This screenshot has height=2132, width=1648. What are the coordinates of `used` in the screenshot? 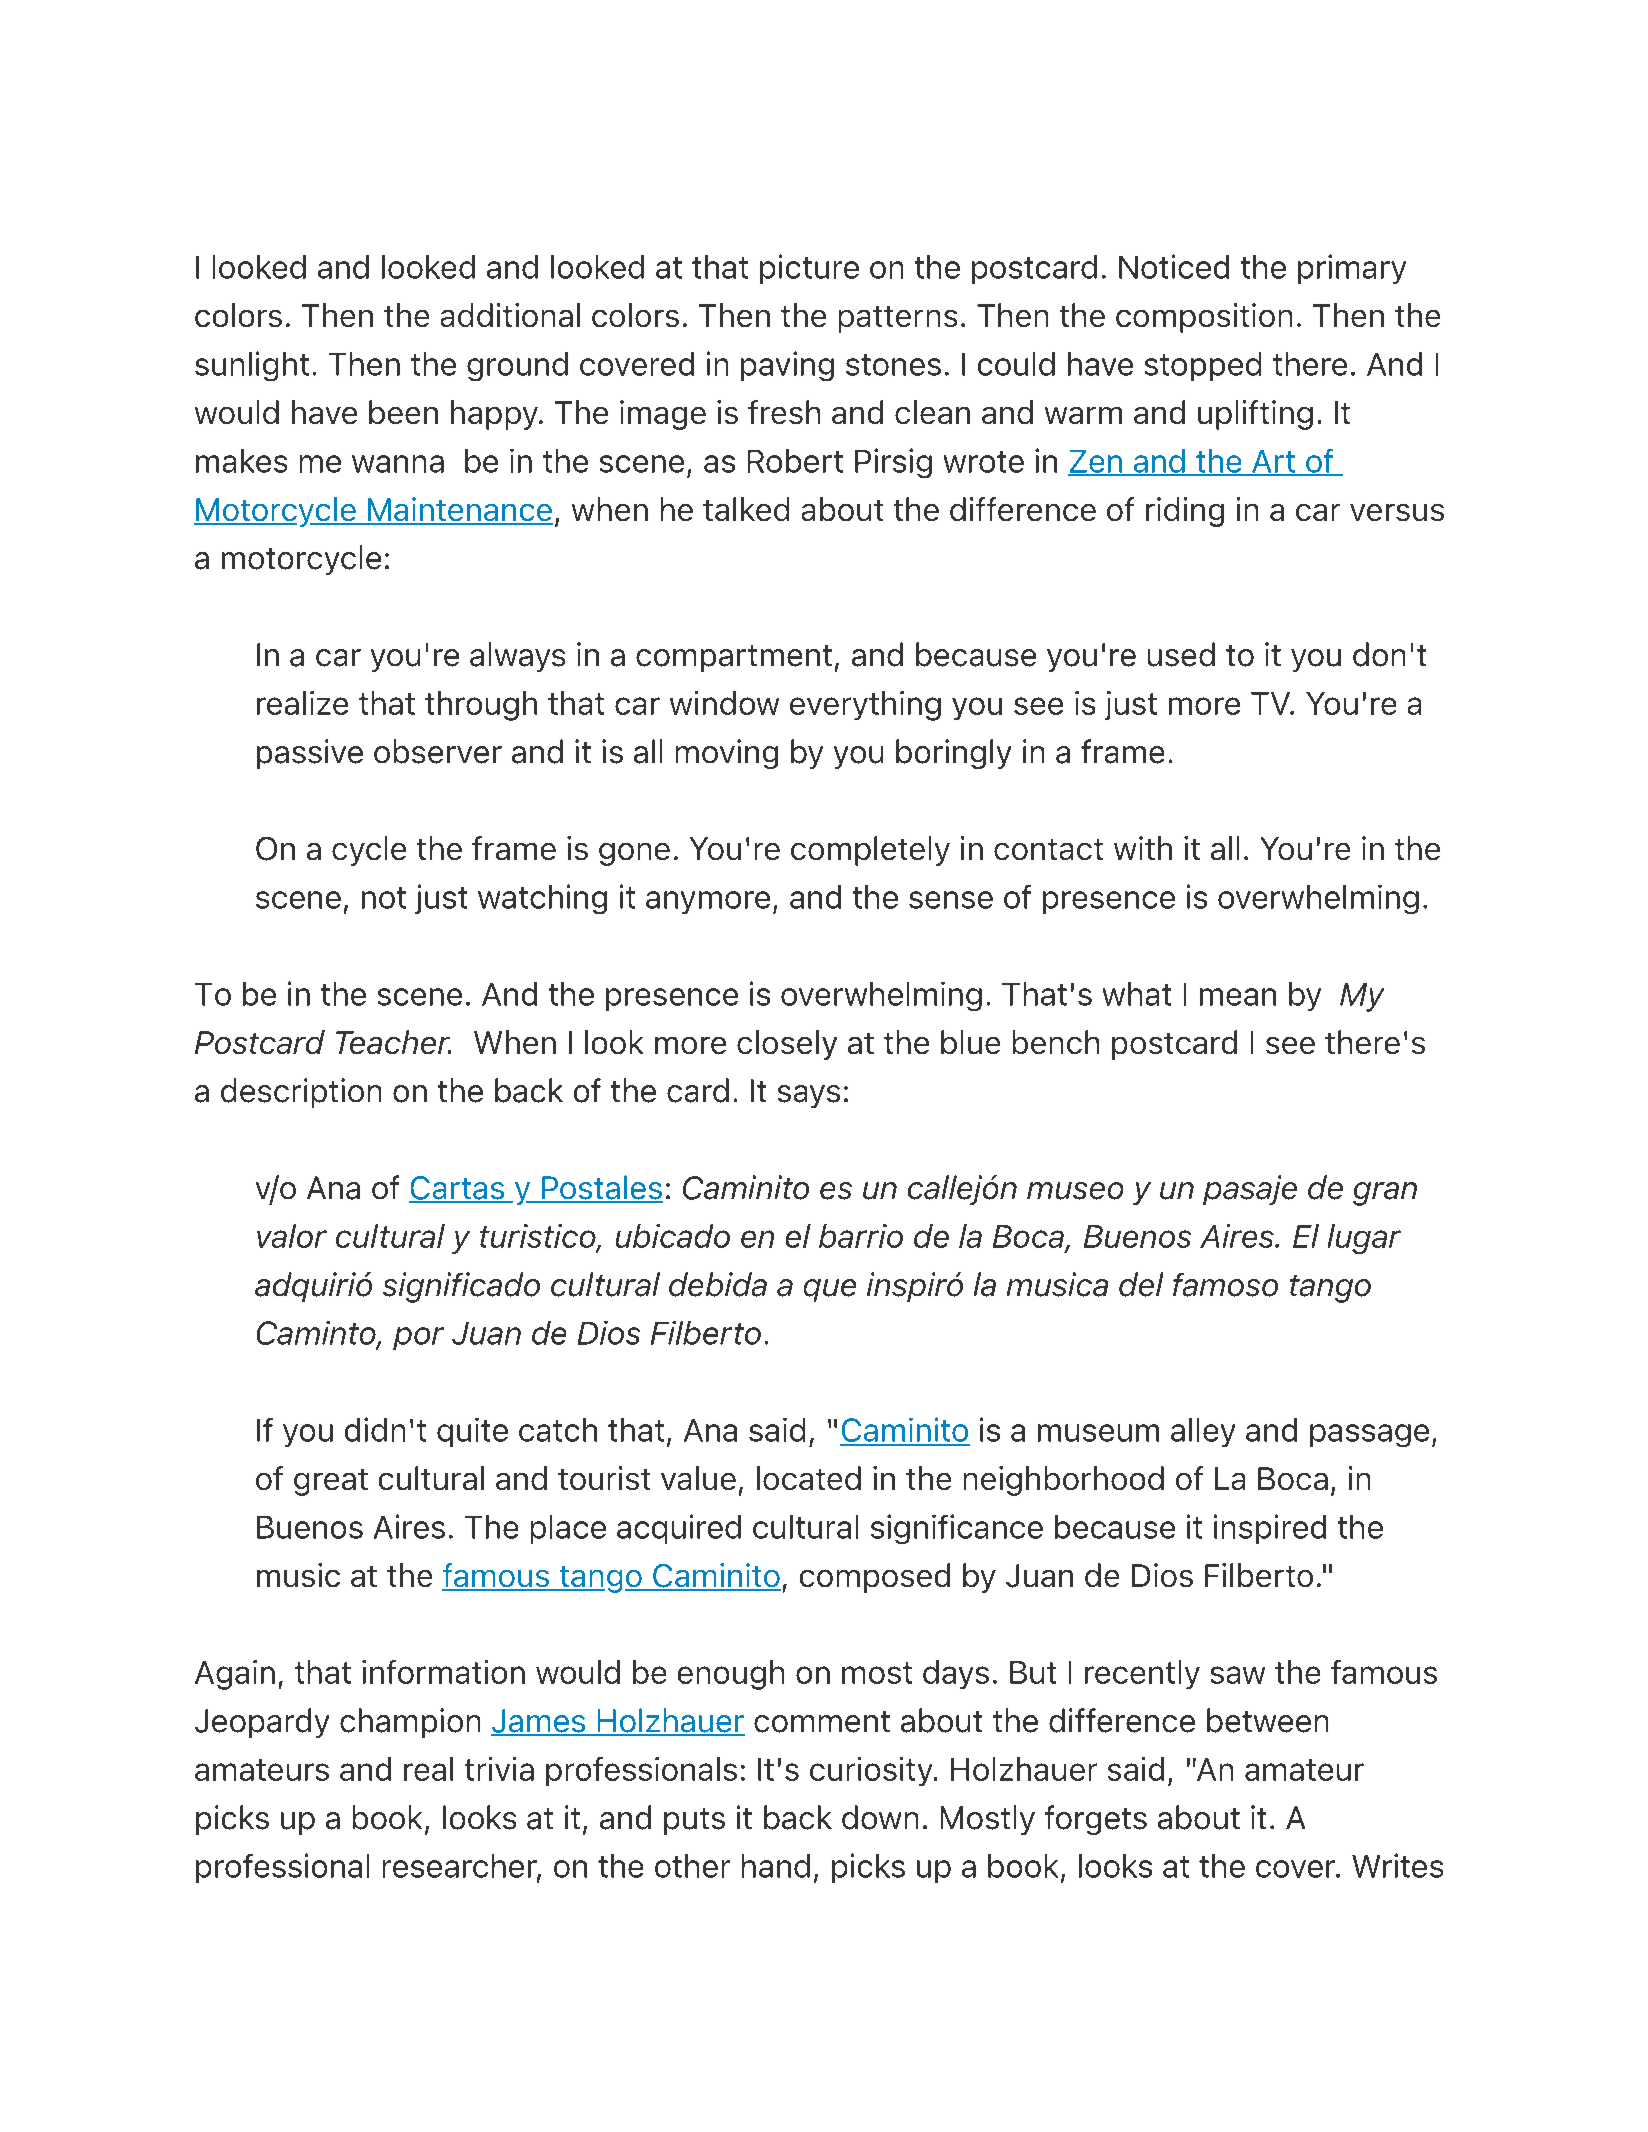 It's located at (1181, 654).
